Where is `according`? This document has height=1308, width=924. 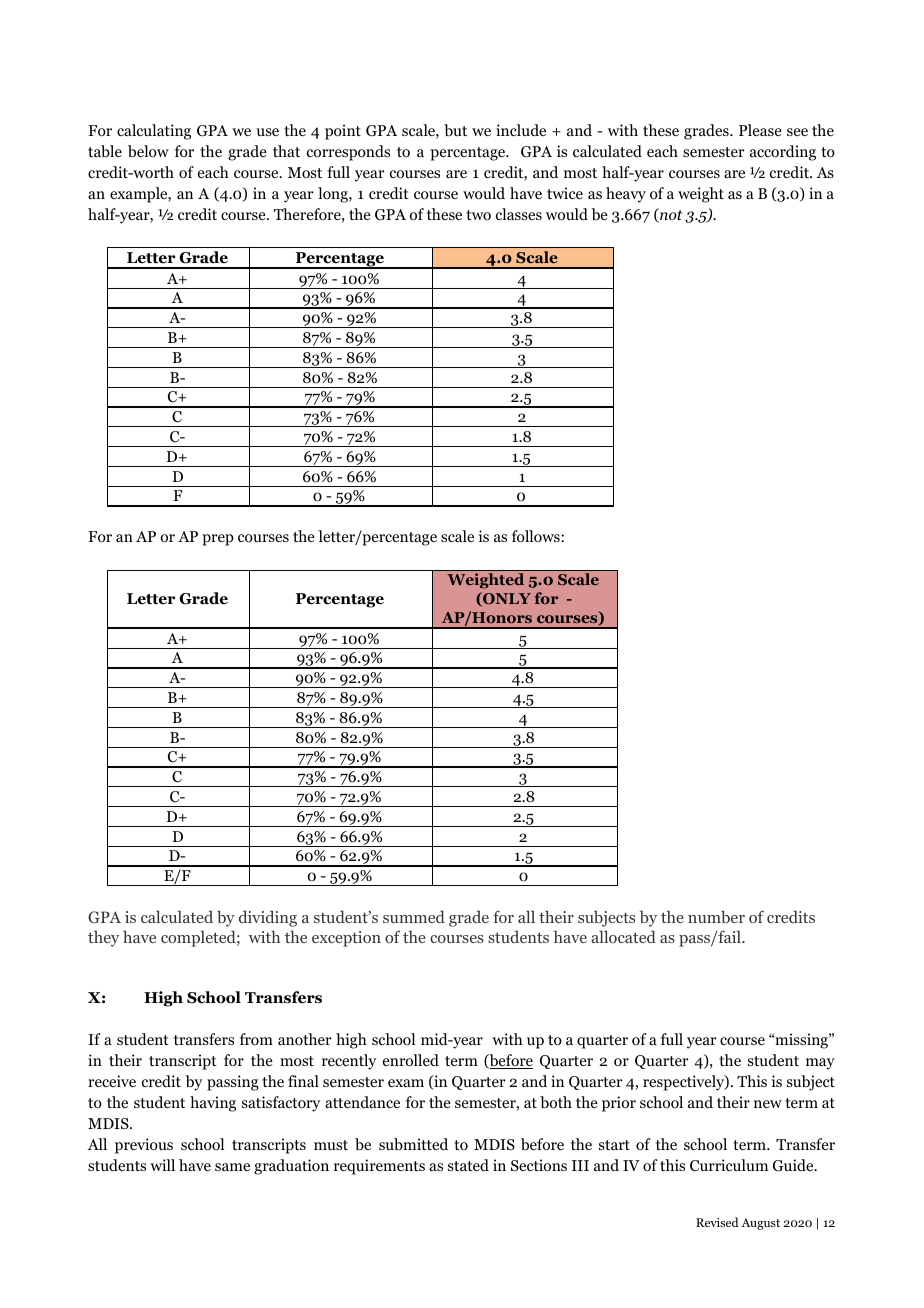
according is located at coordinates (783, 153).
